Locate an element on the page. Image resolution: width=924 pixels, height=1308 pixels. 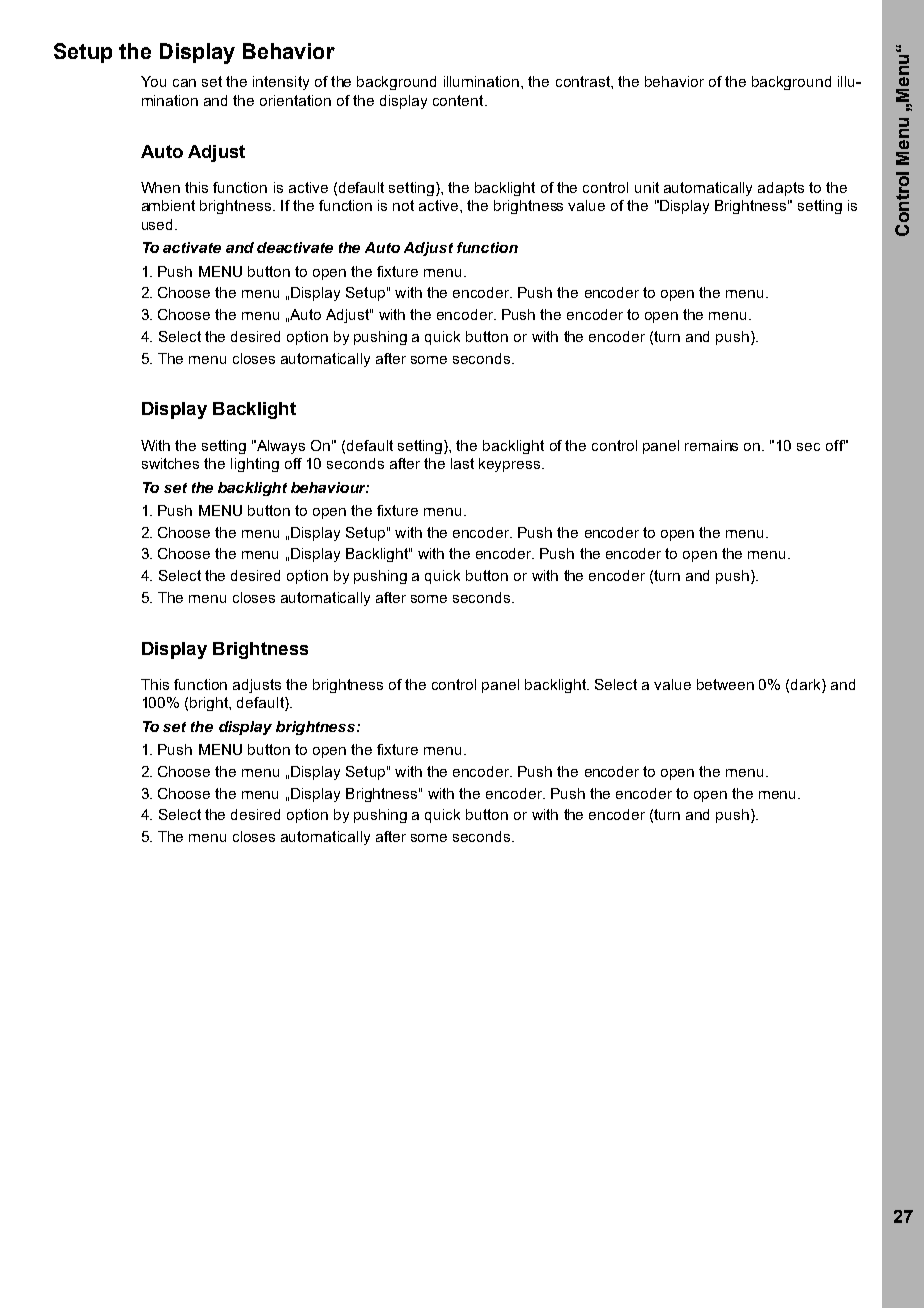
contrast is located at coordinates (584, 81).
